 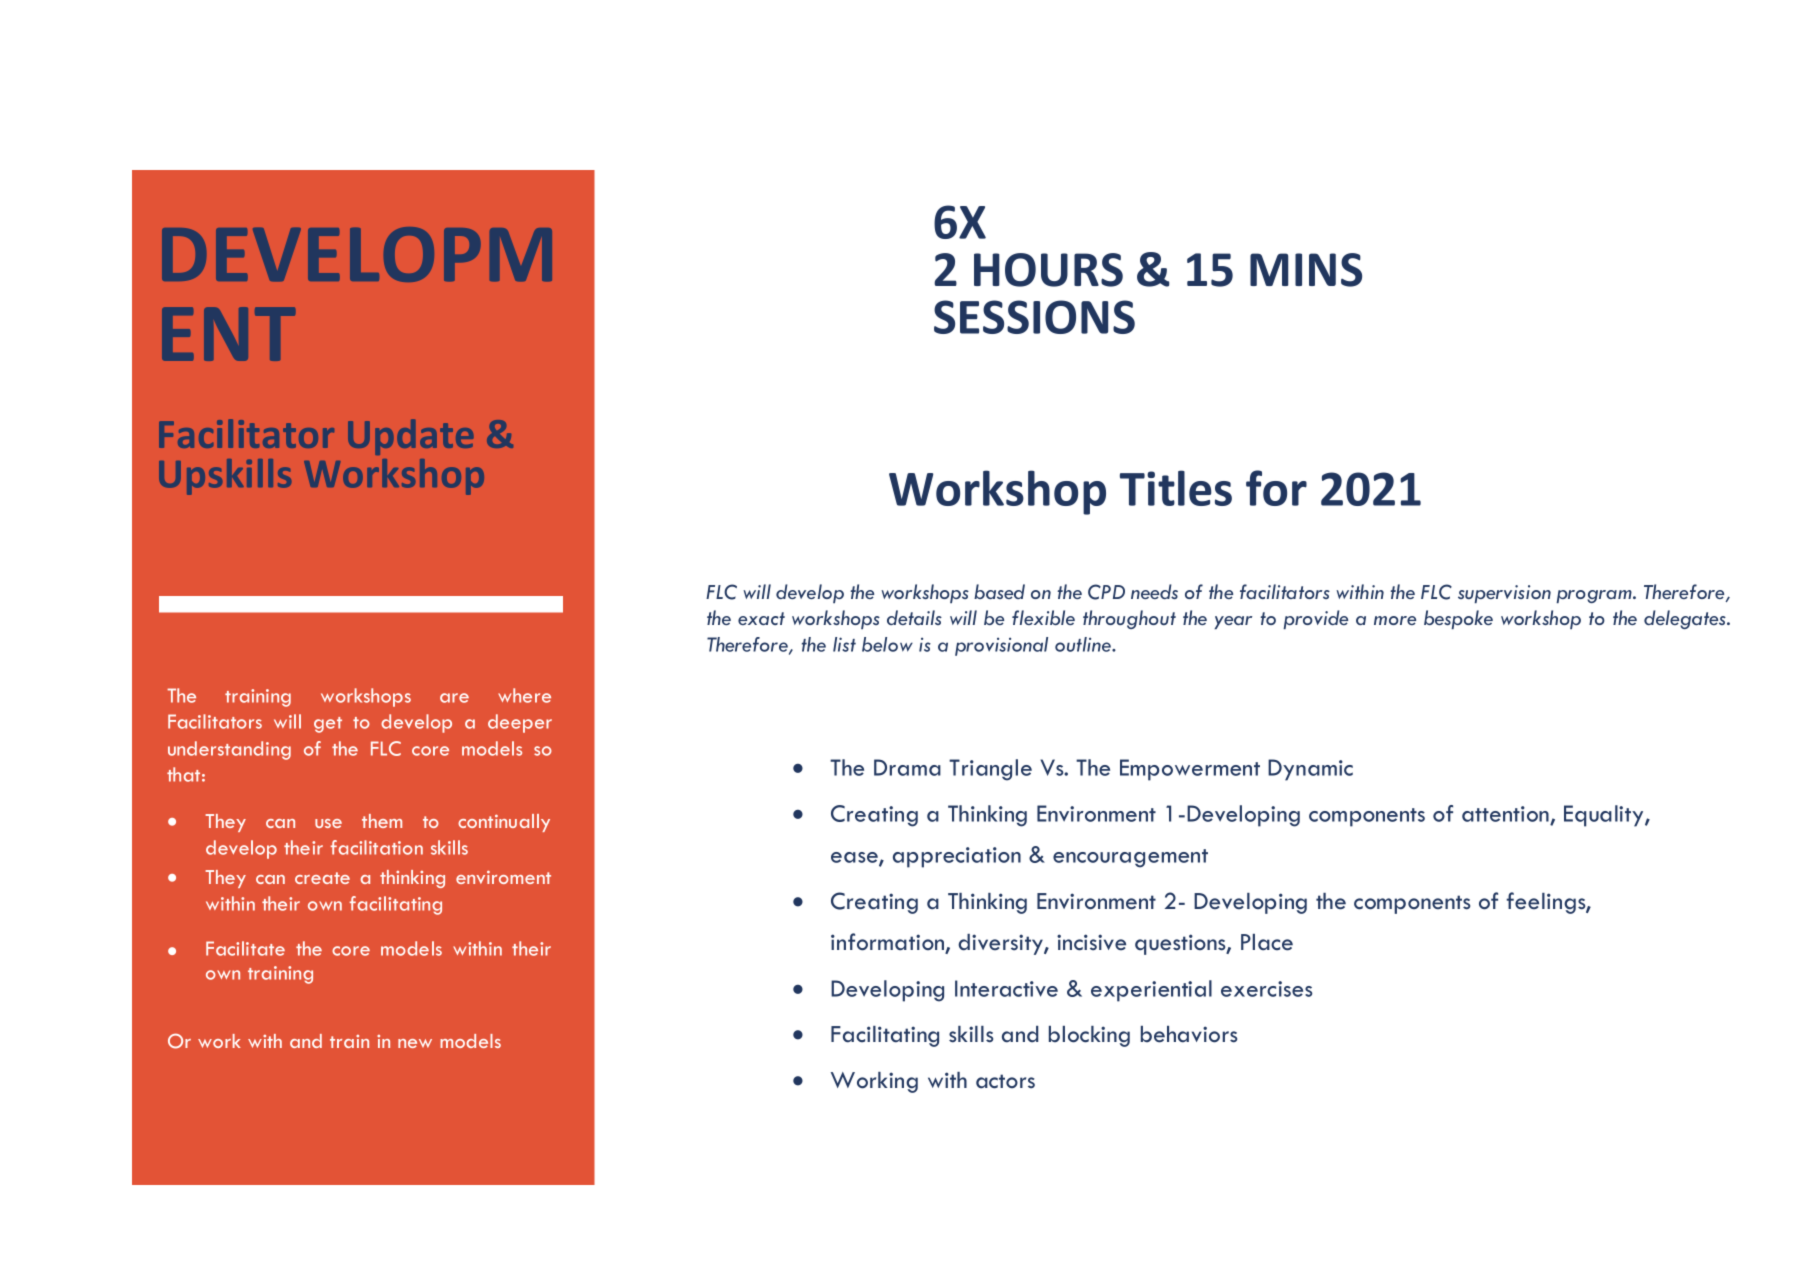 I want to click on exact, so click(x=761, y=618).
